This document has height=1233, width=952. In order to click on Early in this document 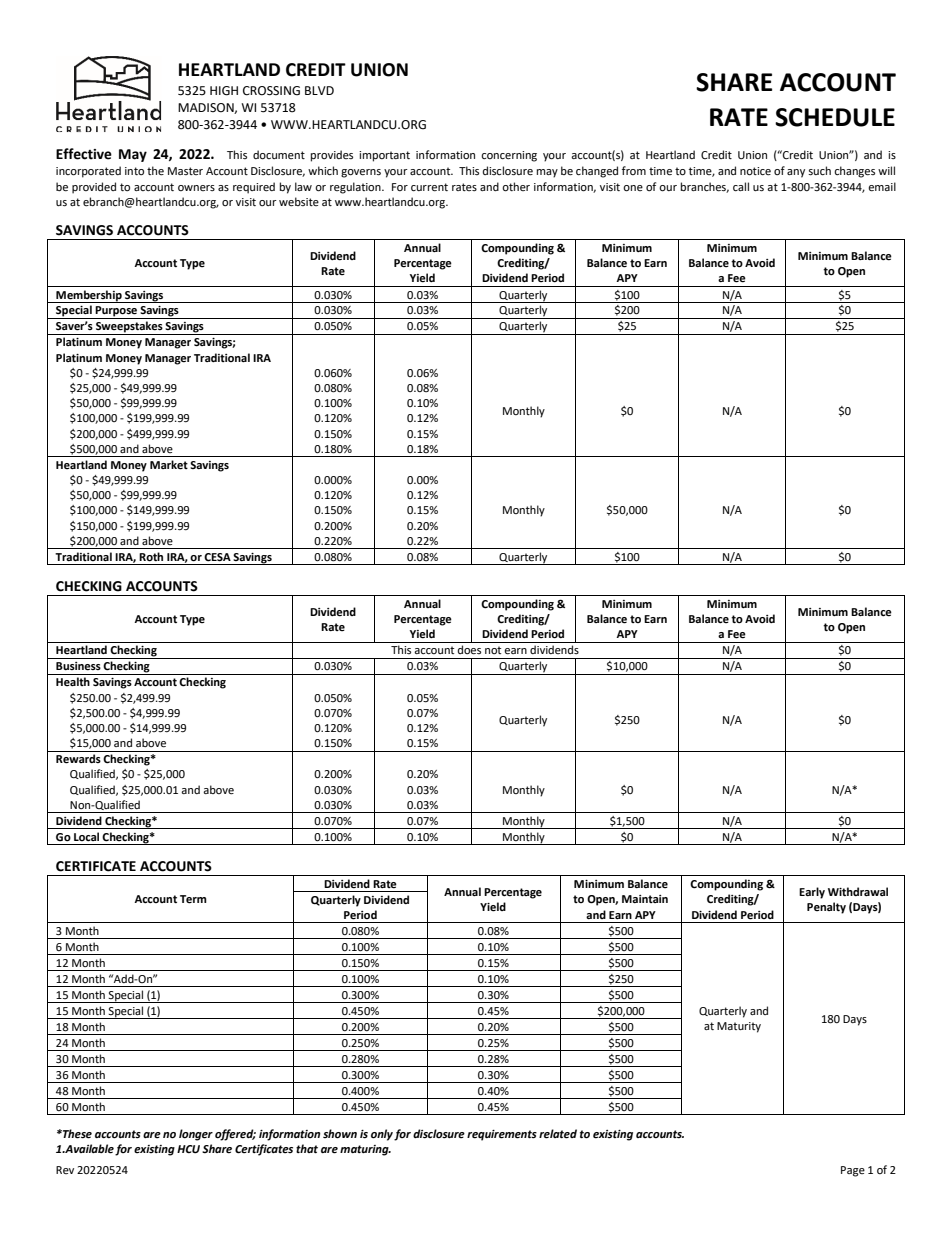, I will do `click(812, 893)`.
